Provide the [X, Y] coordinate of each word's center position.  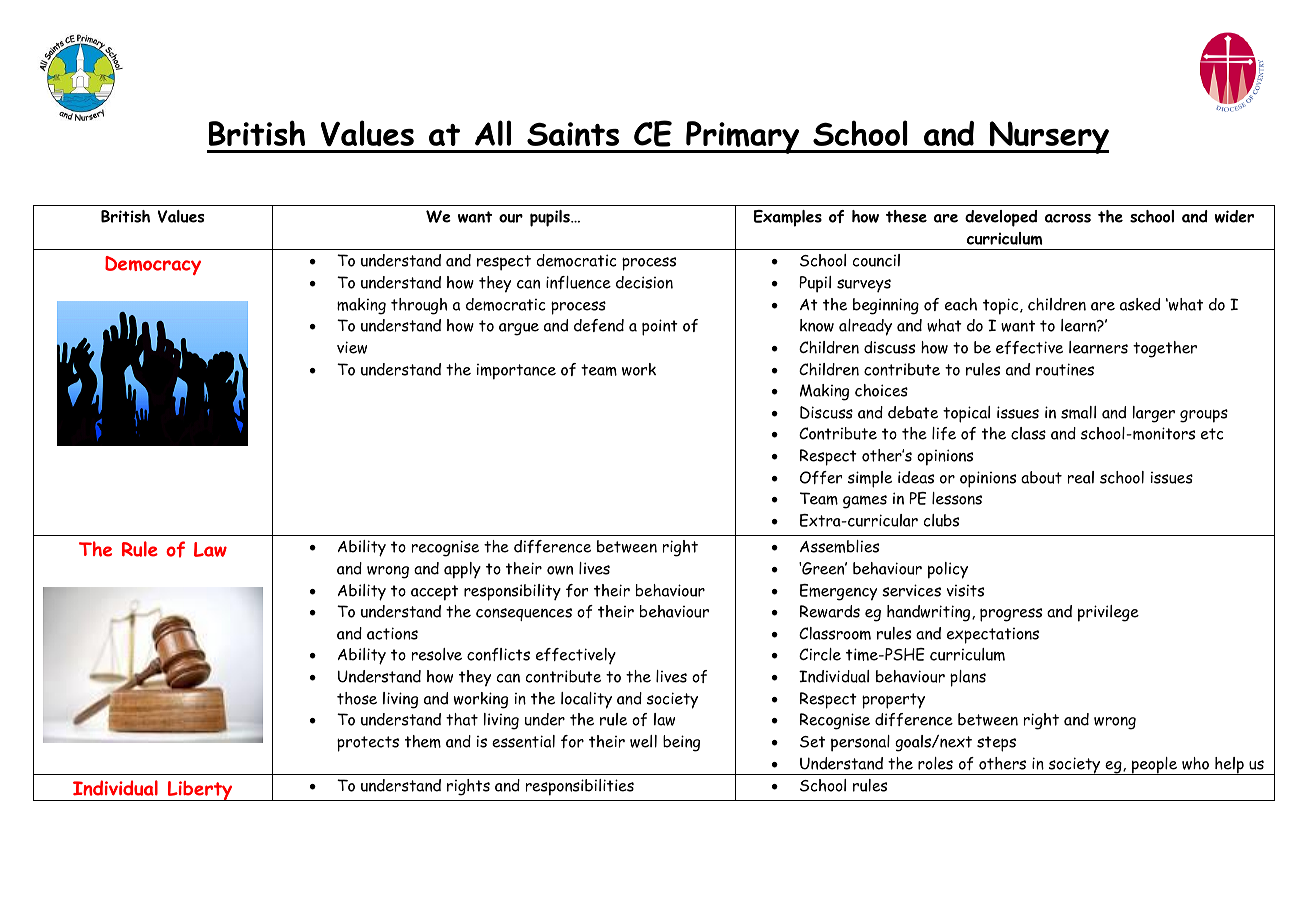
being [681, 743]
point [660, 327]
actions [392, 633]
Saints [573, 134]
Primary [743, 137]
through [419, 306]
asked [1140, 304]
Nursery [1048, 137]
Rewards [830, 611]
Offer [821, 477]
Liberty [200, 791]
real [1081, 477]
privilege [1108, 613]
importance [516, 372]
